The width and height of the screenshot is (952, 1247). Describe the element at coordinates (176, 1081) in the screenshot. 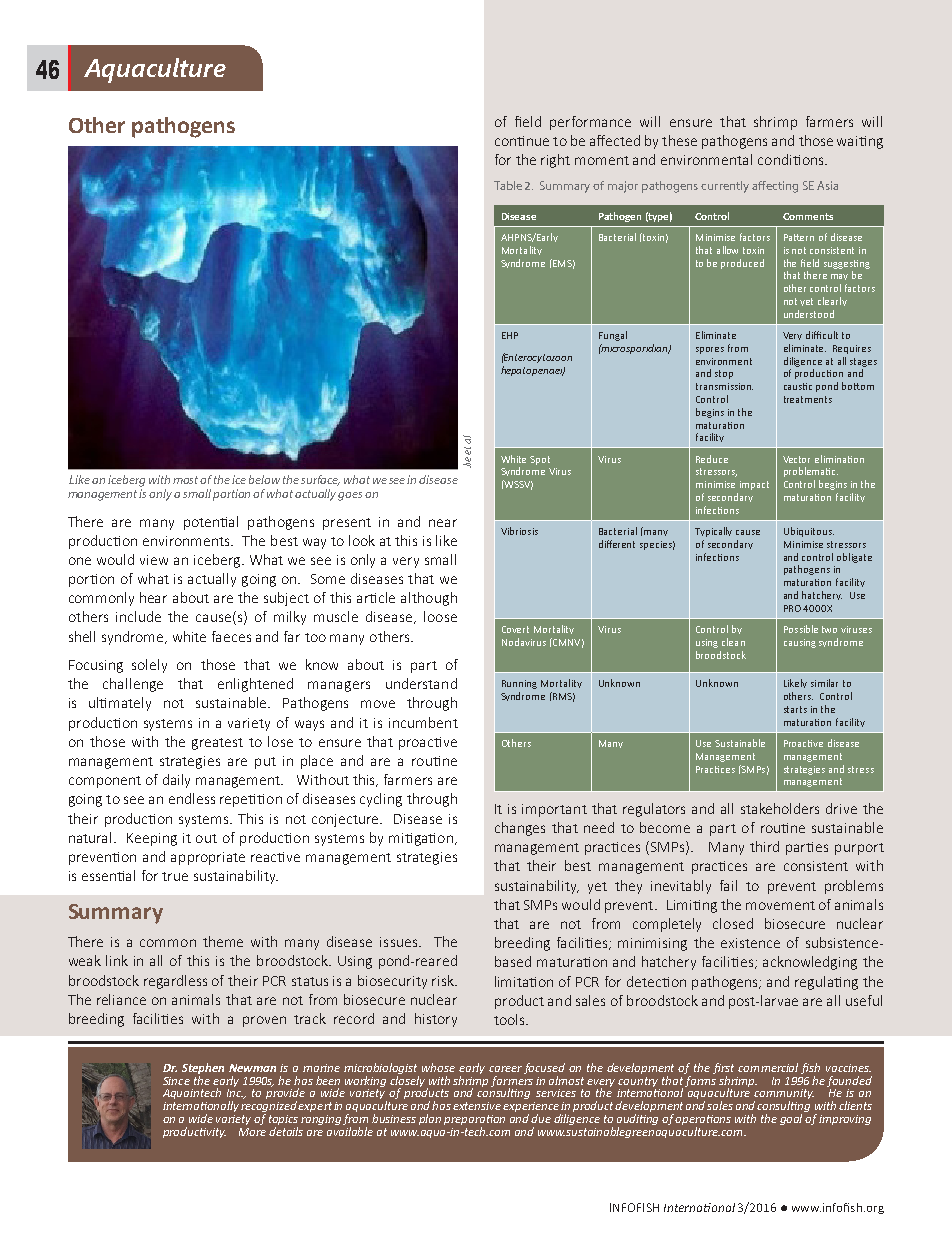

I see `Since` at that location.
